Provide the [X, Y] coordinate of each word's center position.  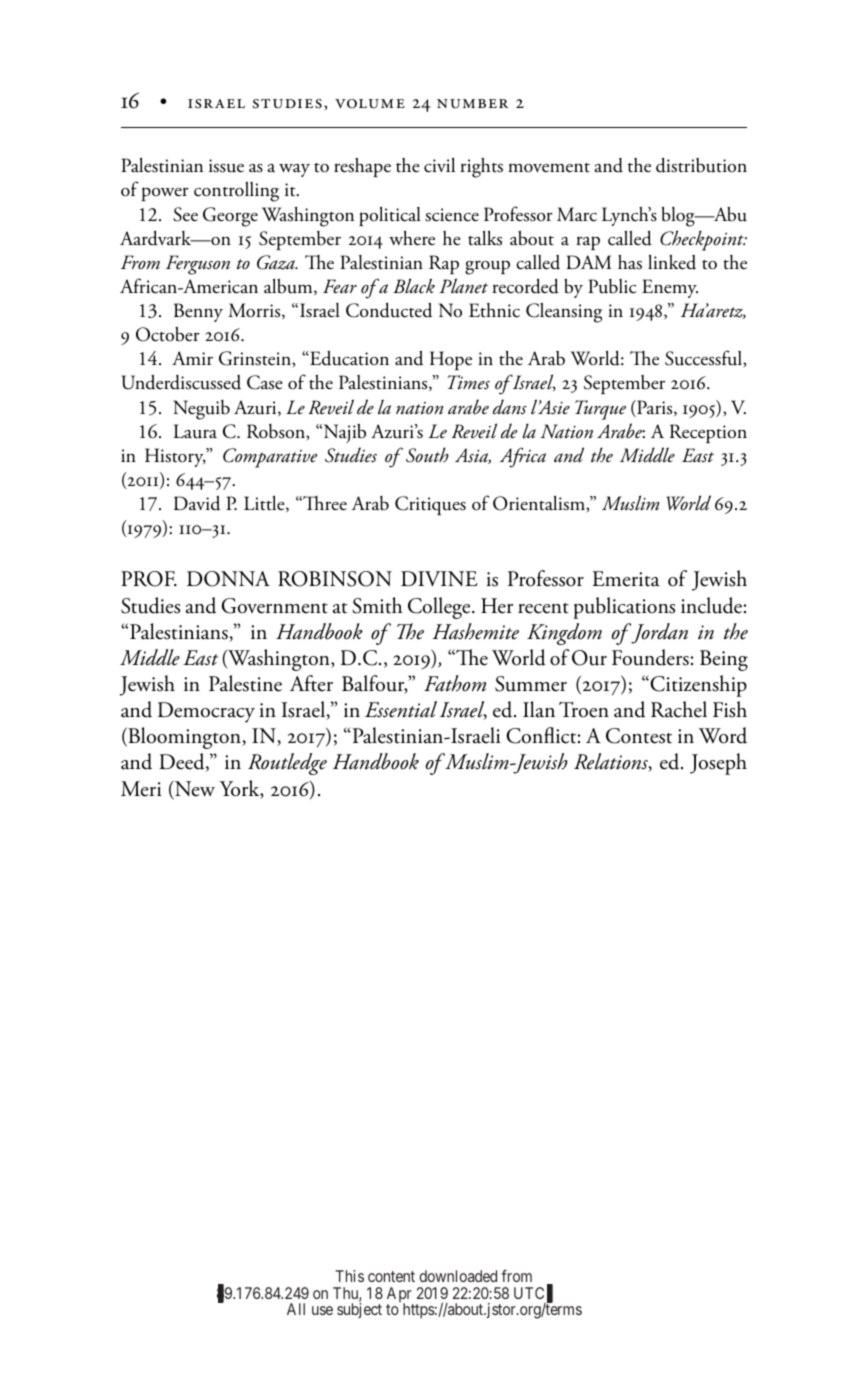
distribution [701, 165]
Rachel [679, 709]
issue [226, 166]
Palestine [245, 683]
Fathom [455, 683]
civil [439, 165]
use [322, 1310]
